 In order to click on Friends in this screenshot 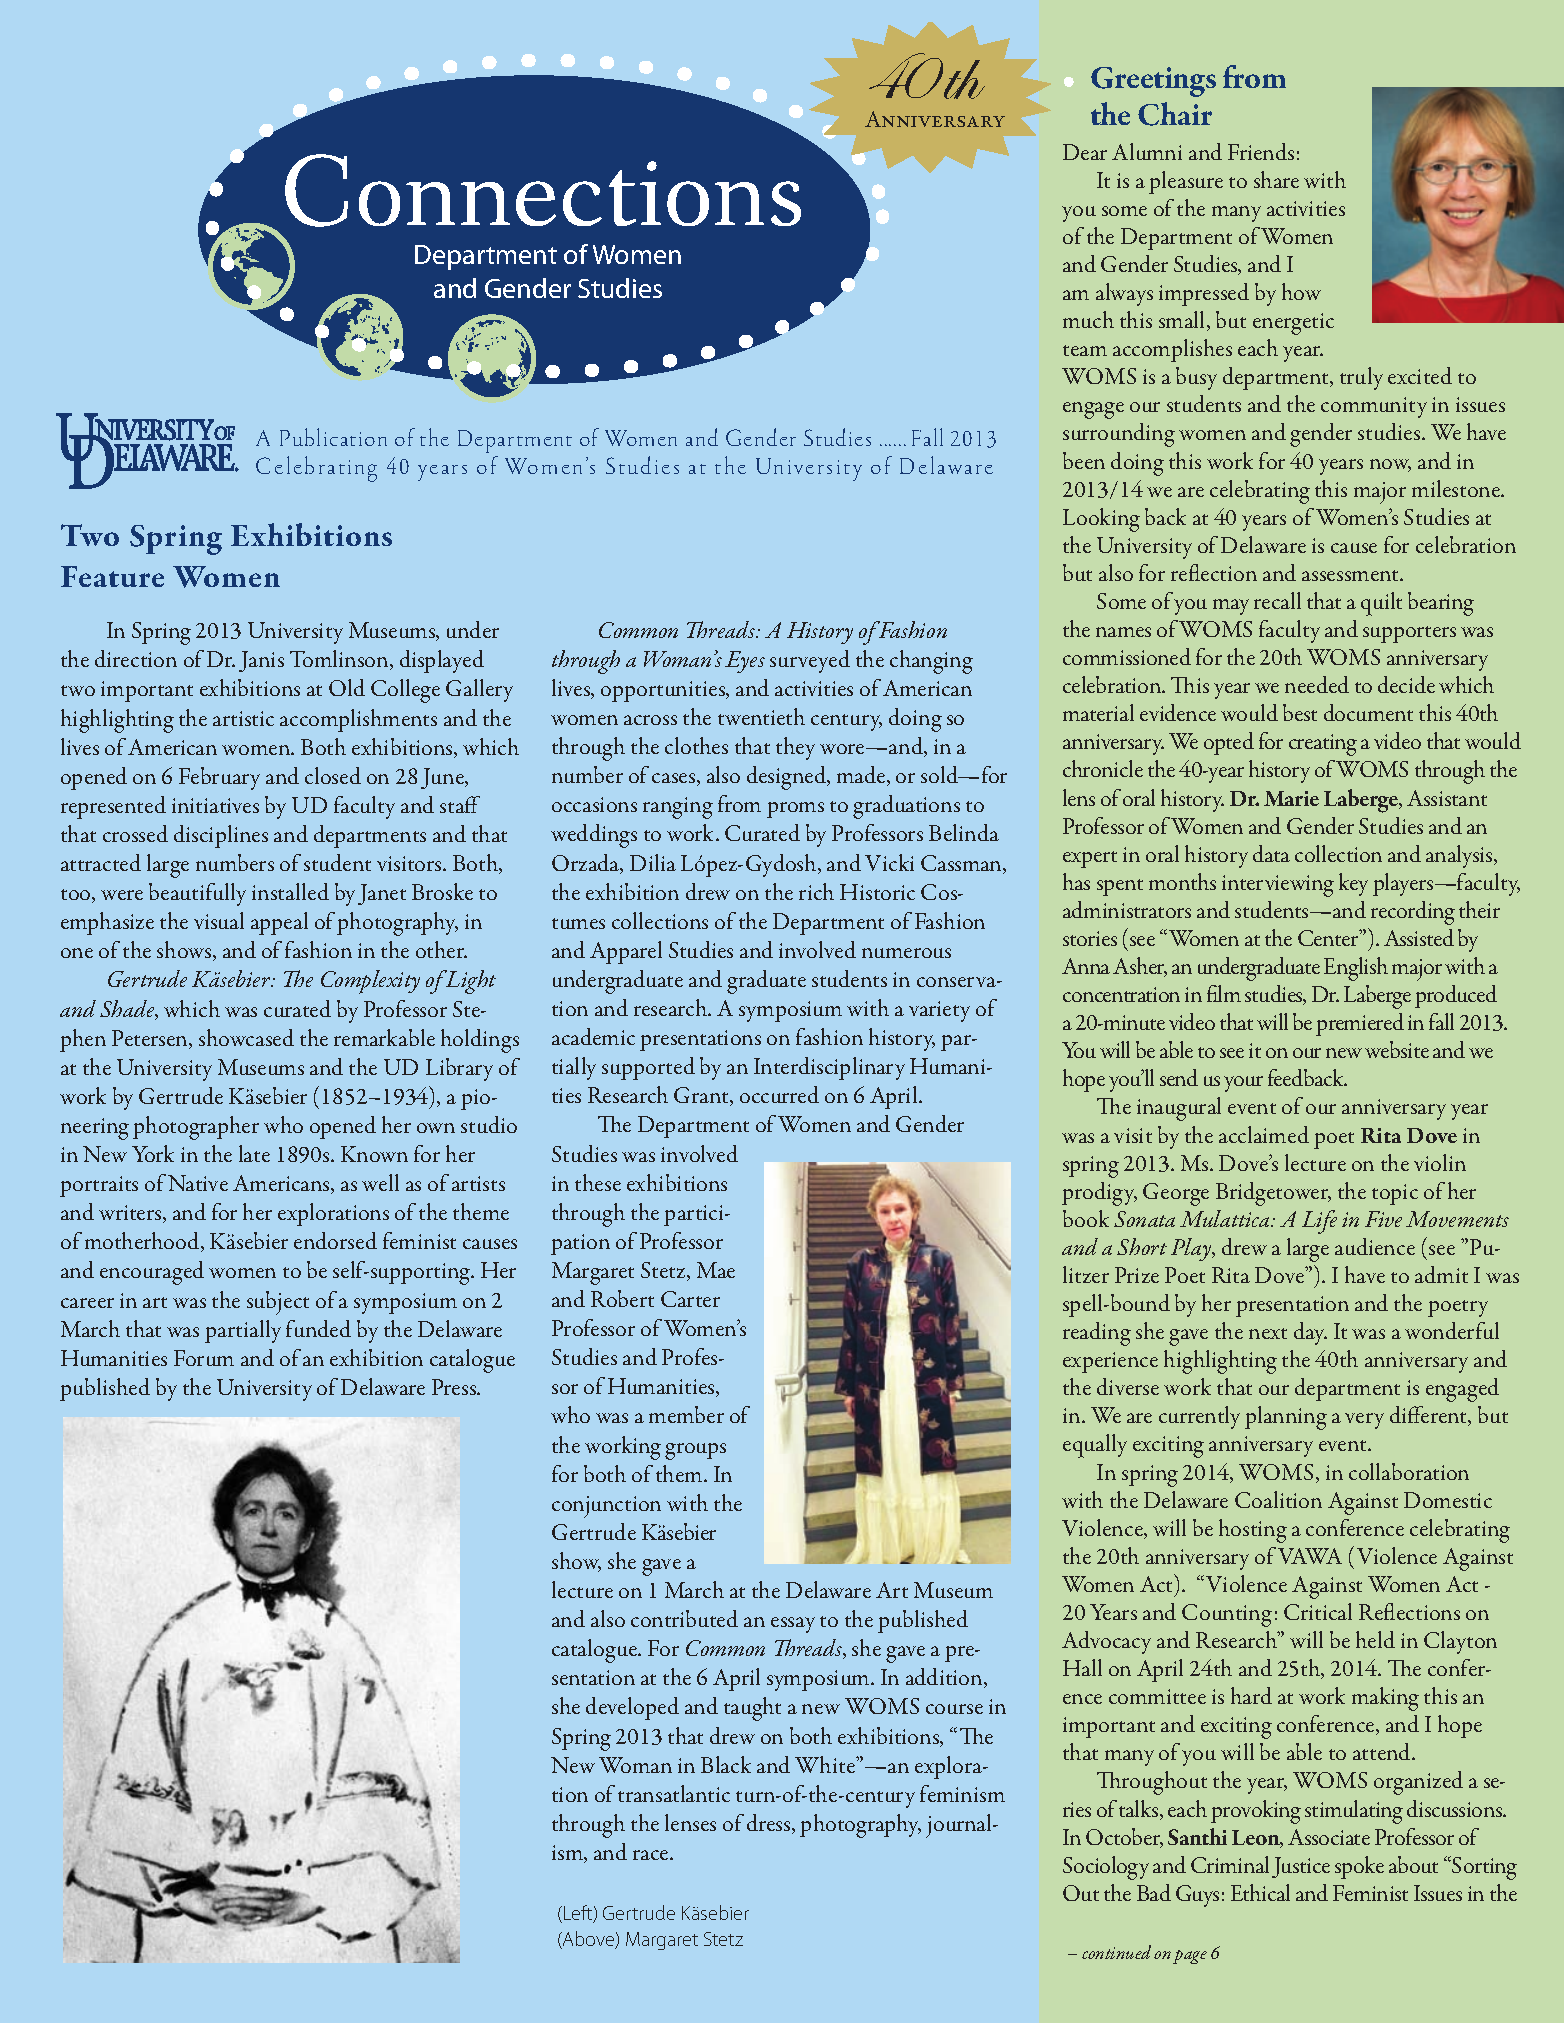, I will do `click(1261, 151)`.
